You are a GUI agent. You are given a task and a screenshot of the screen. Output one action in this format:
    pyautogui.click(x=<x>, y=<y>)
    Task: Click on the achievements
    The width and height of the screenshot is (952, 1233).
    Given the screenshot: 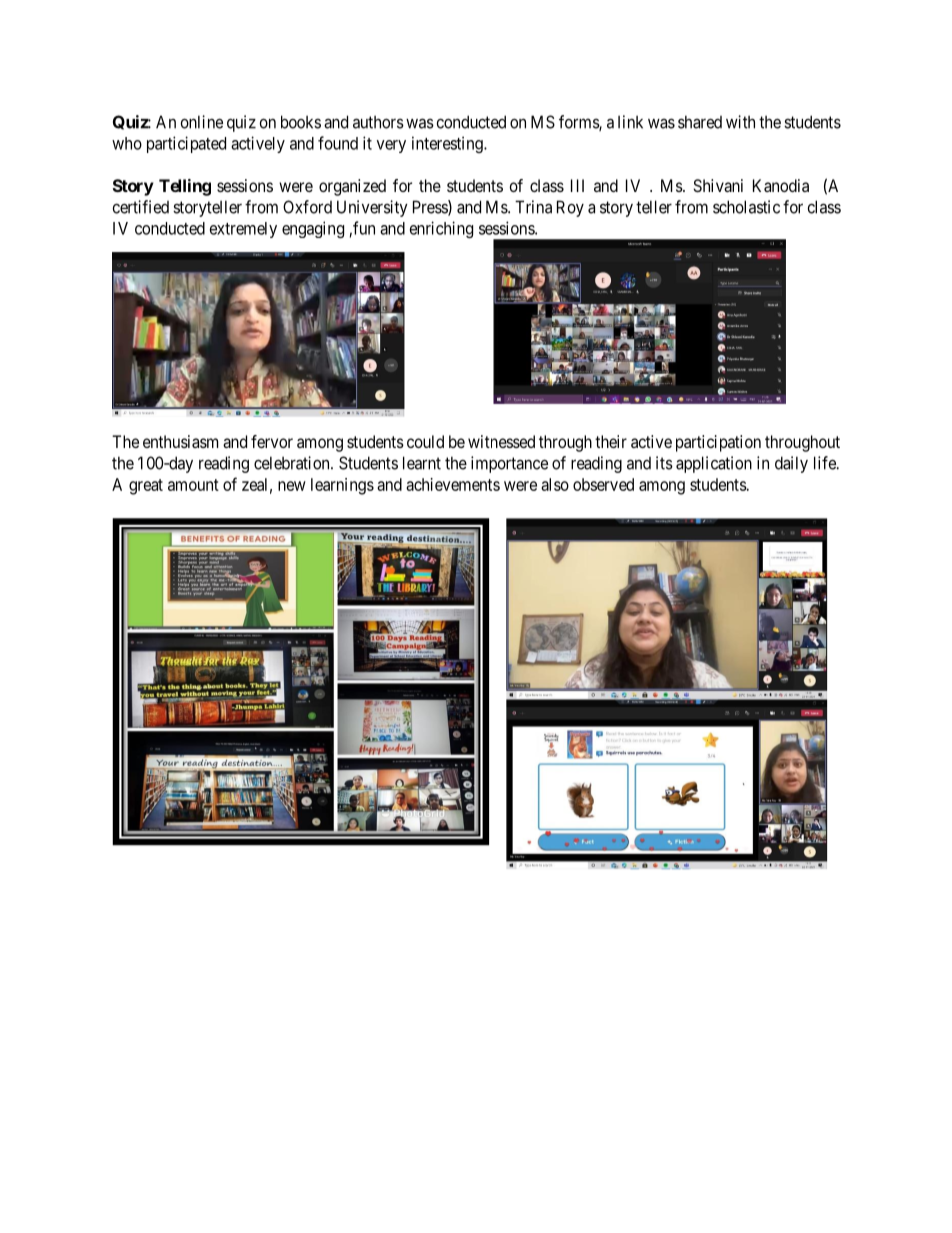 What is the action you would take?
    pyautogui.click(x=453, y=484)
